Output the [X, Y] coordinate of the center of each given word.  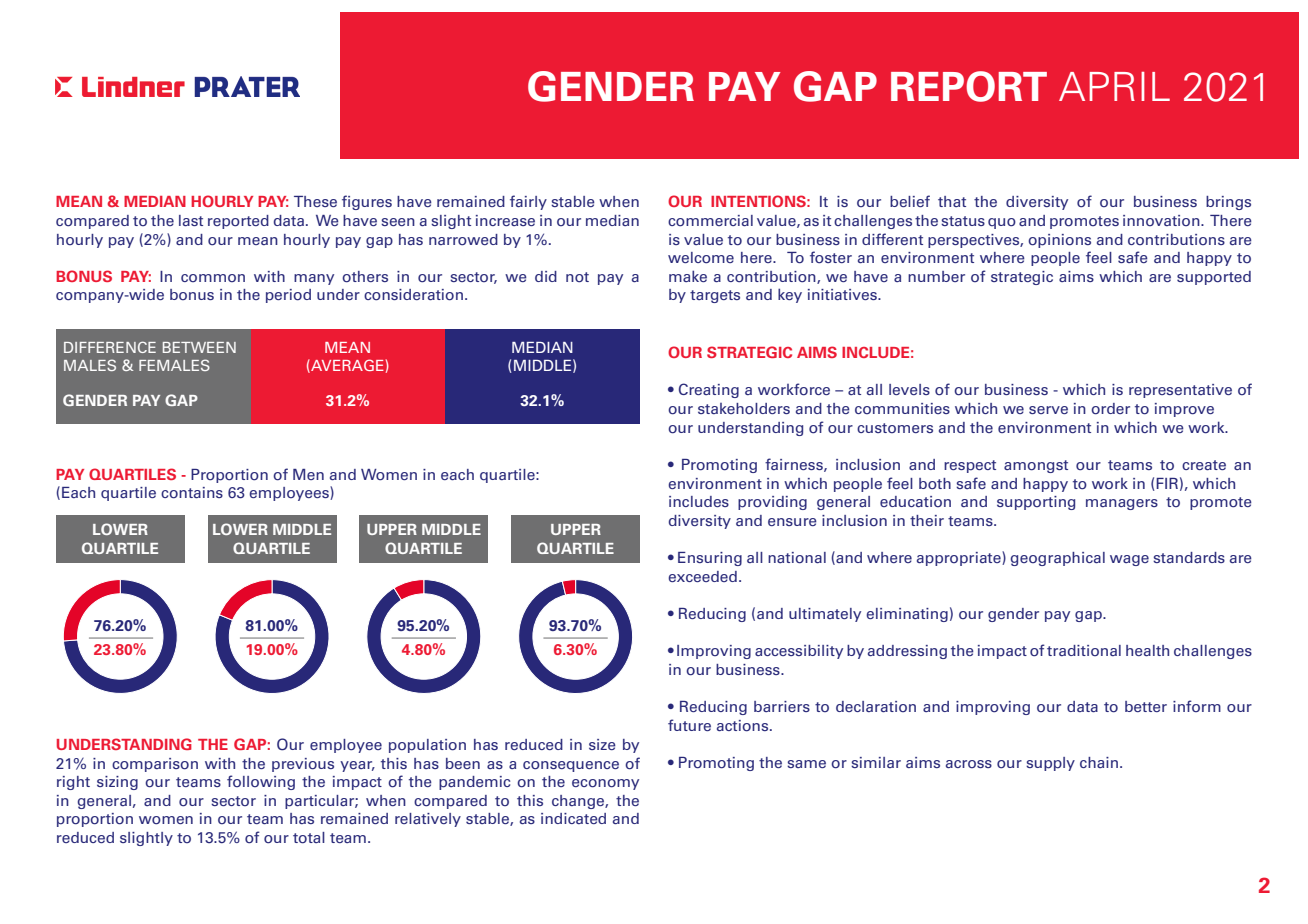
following [261, 782]
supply [1050, 764]
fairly [528, 202]
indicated [573, 818]
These [315, 201]
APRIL [1114, 86]
